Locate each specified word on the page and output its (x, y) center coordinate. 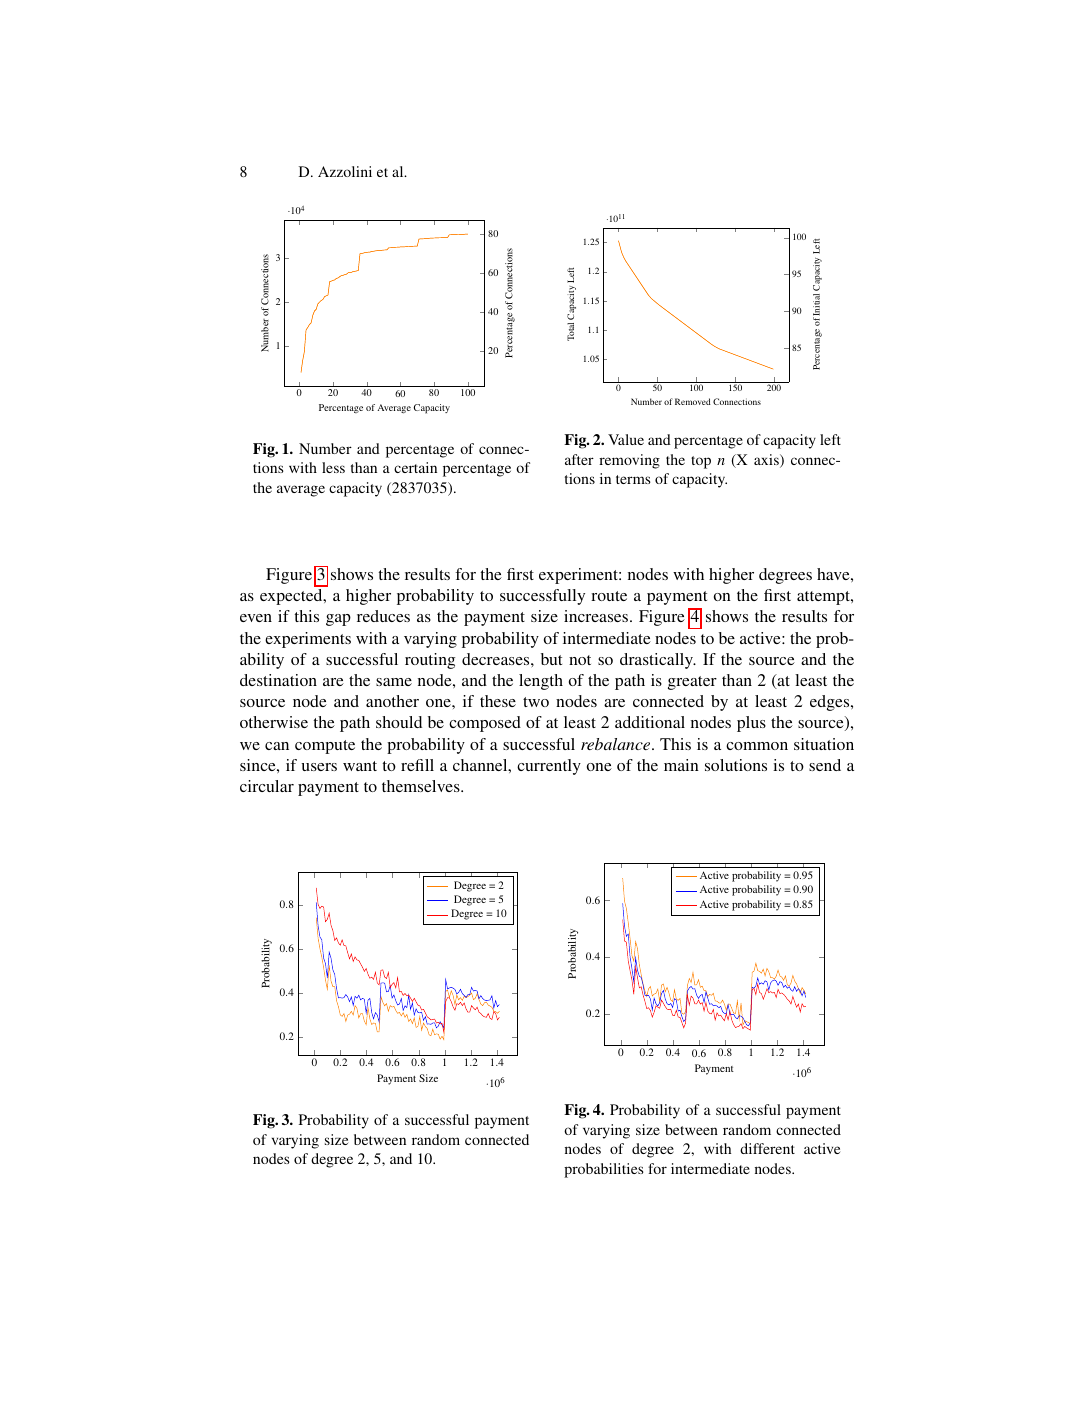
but (551, 659)
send (825, 765)
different (767, 1148)
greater (692, 683)
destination (278, 680)
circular (267, 786)
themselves (422, 786)
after (579, 459)
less (333, 467)
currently (549, 767)
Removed (693, 401)
